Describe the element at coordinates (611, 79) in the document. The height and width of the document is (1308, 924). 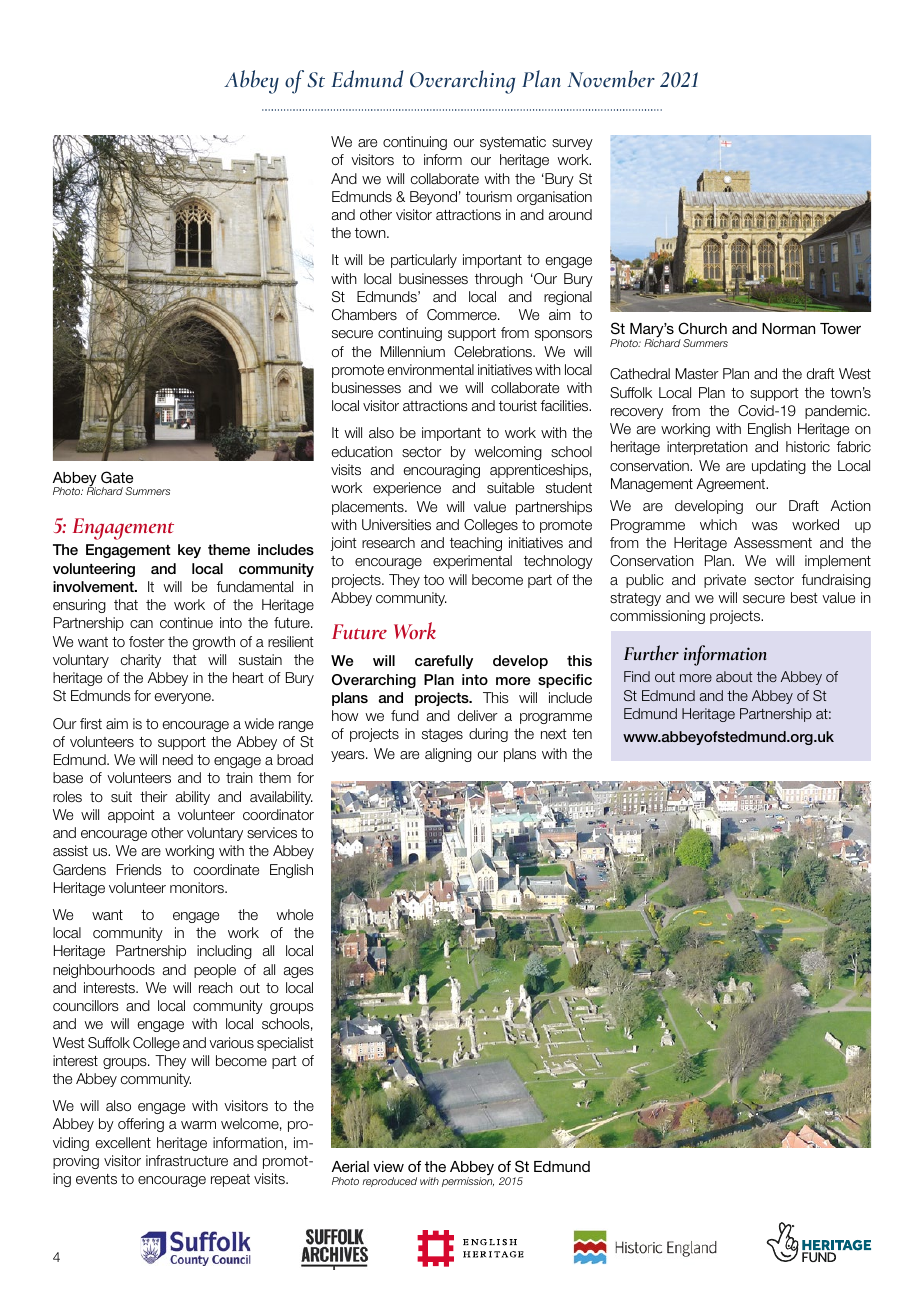
I see `November` at that location.
